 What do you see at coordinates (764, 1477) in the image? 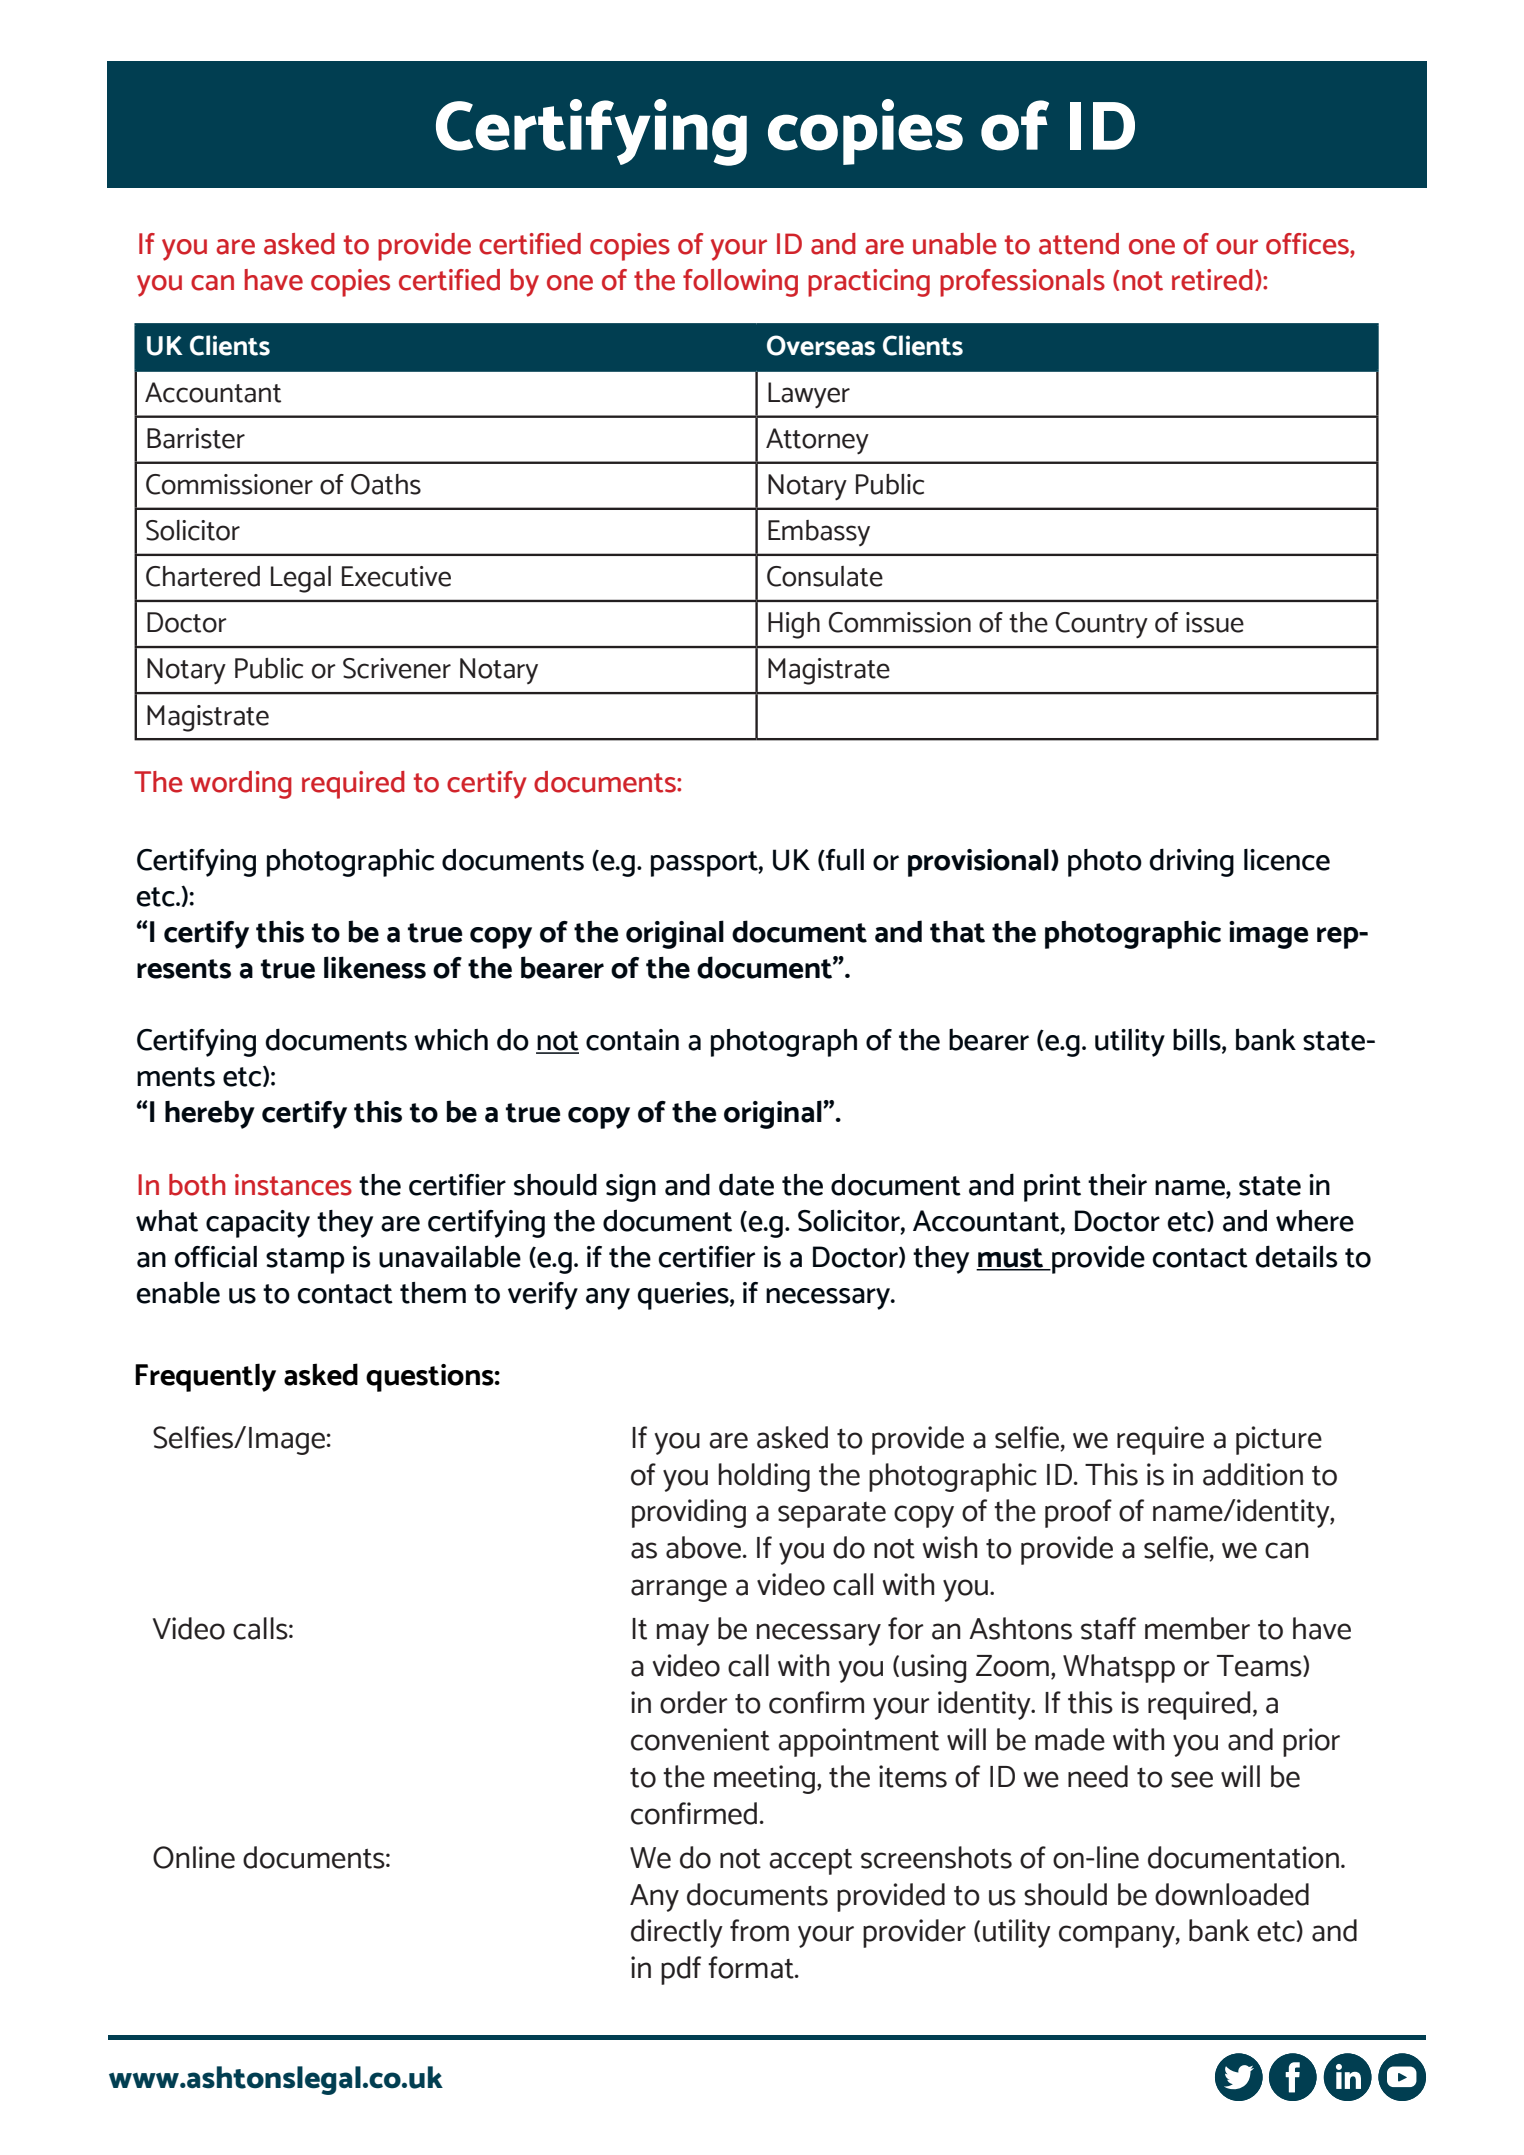
I see `holding` at bounding box center [764, 1477].
